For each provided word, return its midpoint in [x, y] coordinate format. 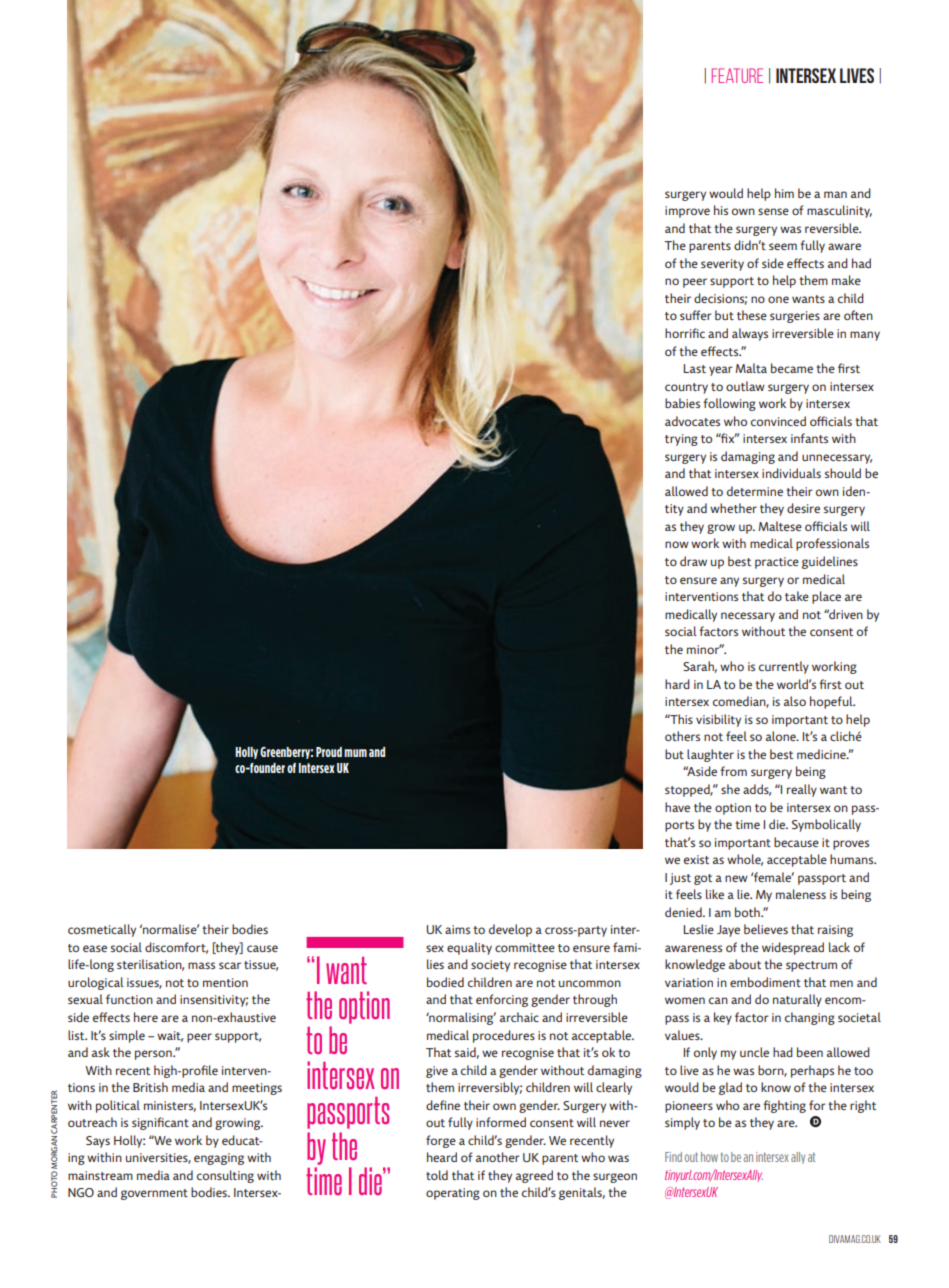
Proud [329, 752]
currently [784, 667]
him [784, 193]
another [498, 1157]
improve [687, 212]
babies [682, 403]
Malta [751, 368]
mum [355, 753]
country [686, 388]
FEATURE [737, 75]
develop [510, 930]
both [748, 912]
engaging [219, 1159]
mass [201, 965]
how [709, 1157]
